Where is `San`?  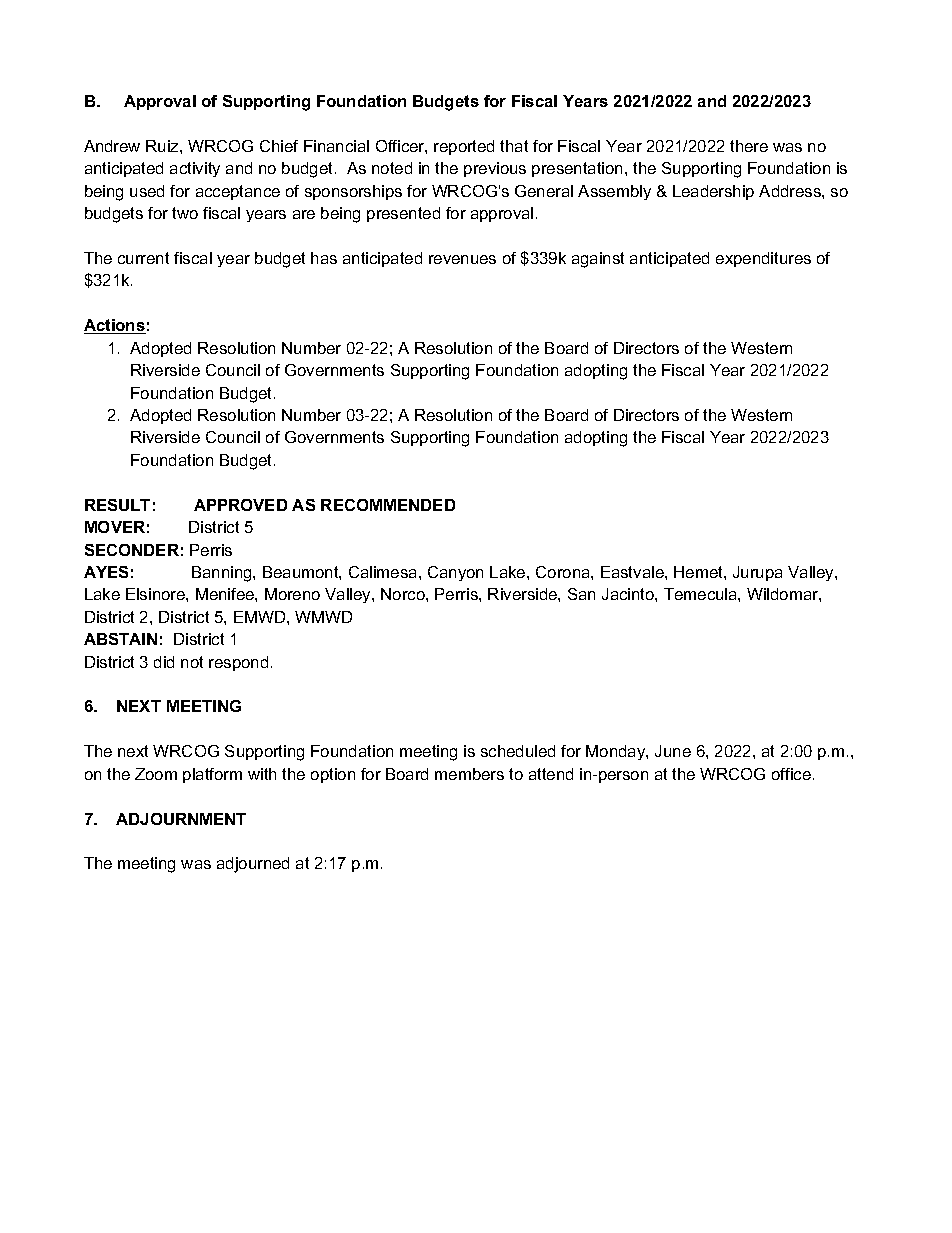
San is located at coordinates (581, 594).
